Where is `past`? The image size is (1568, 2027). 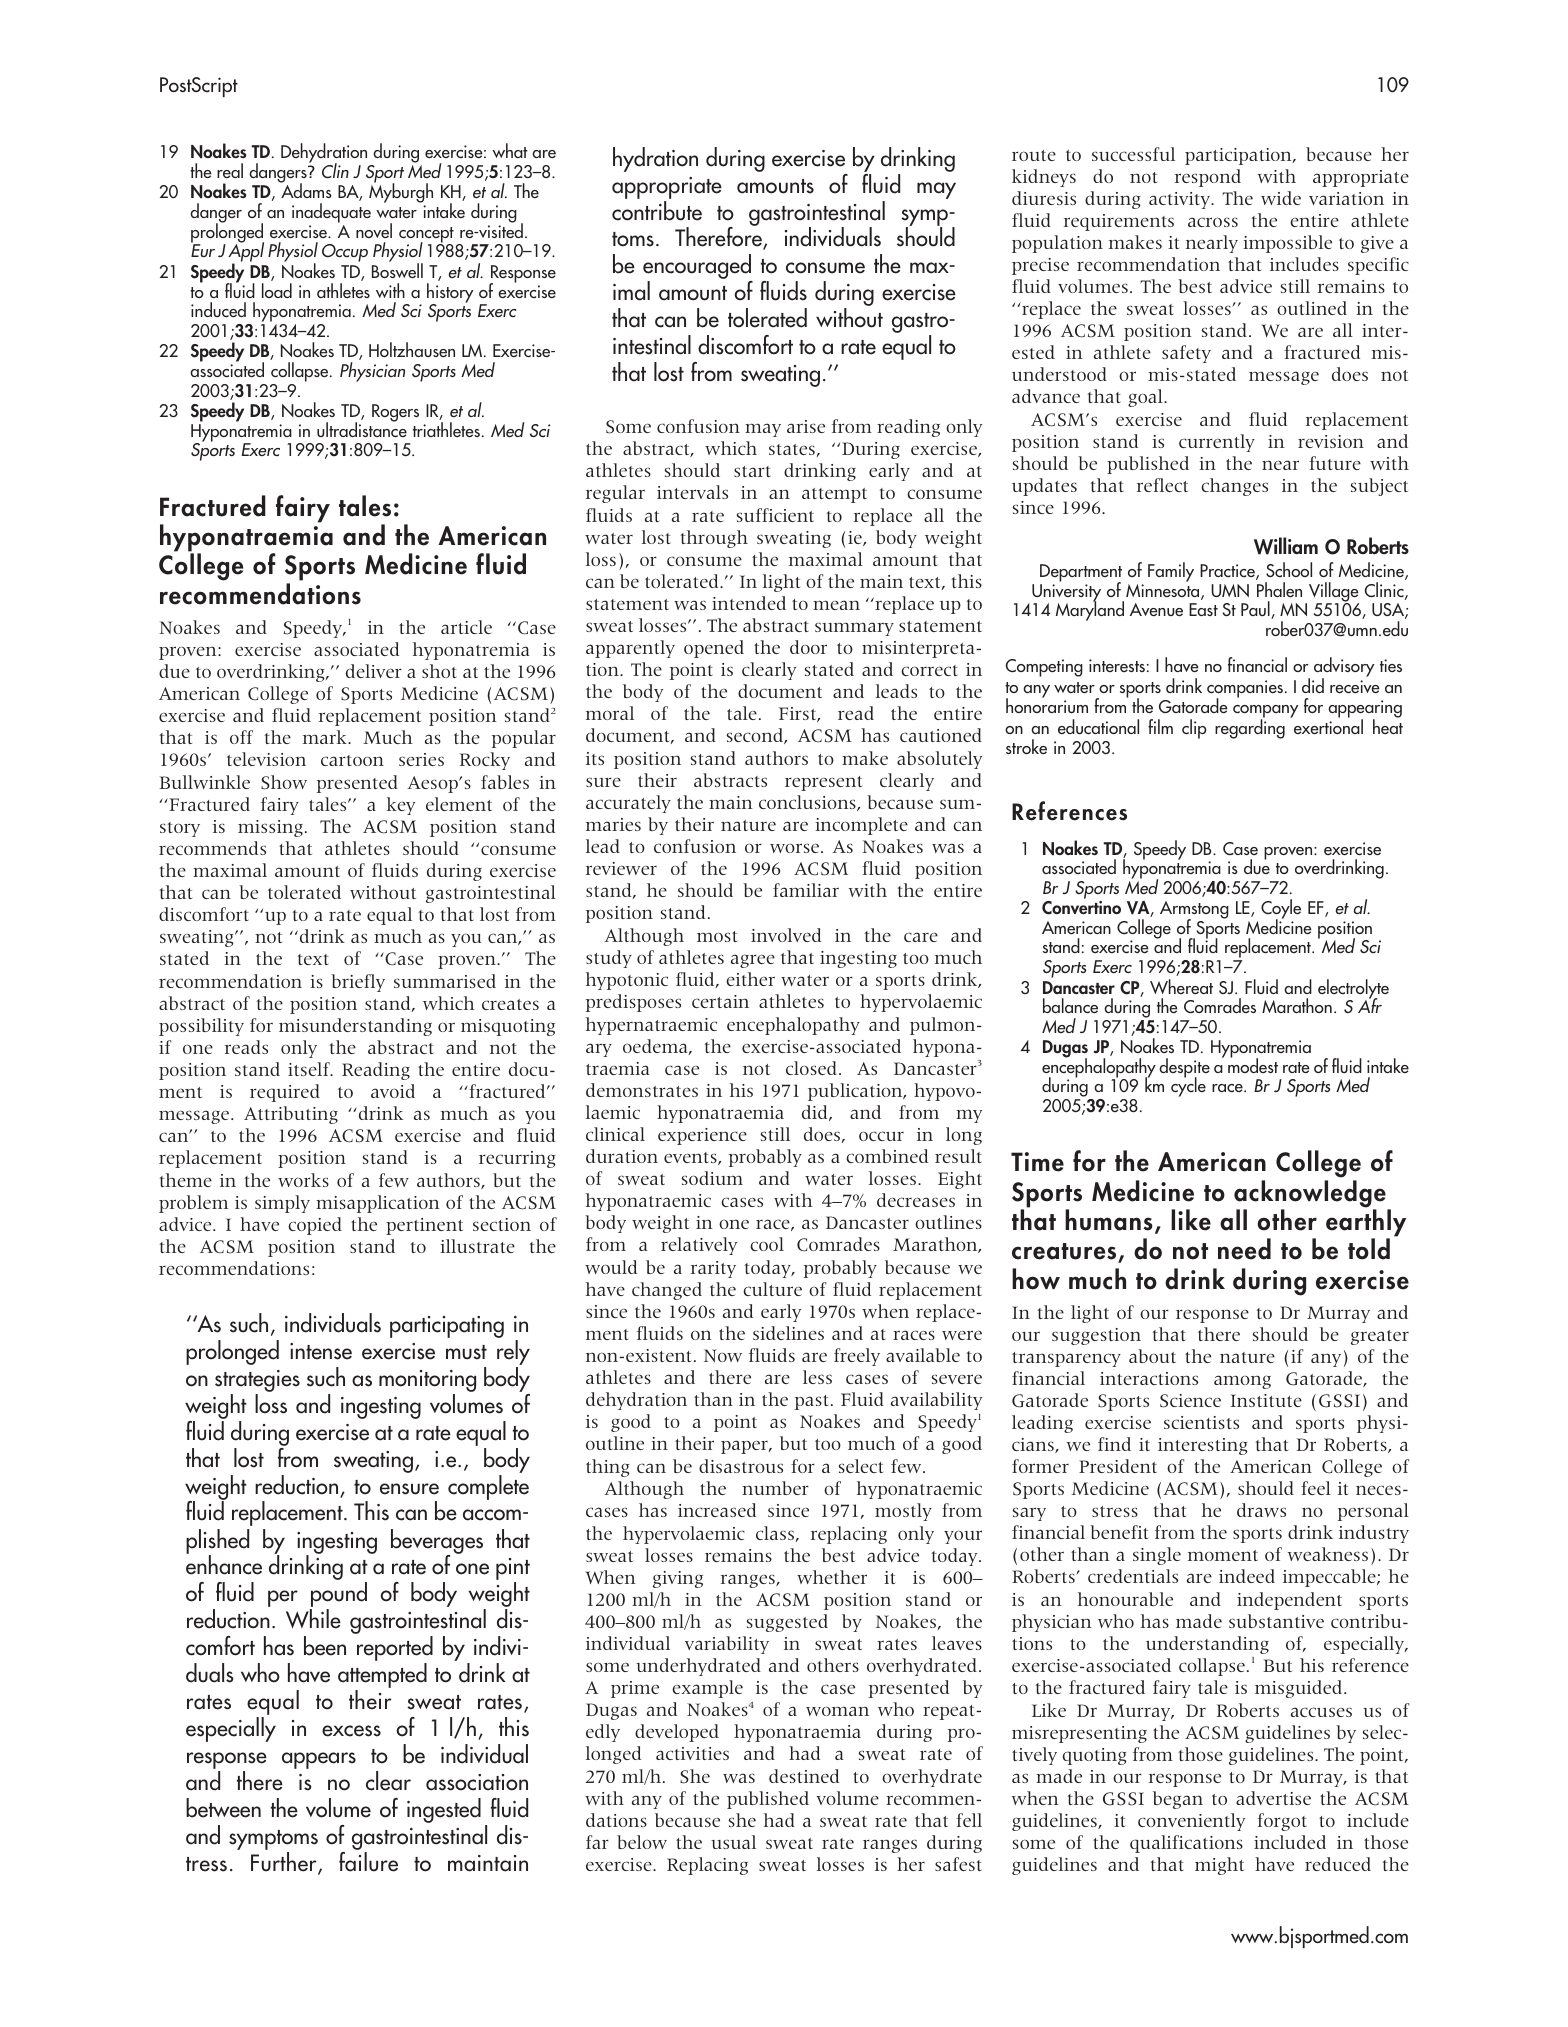
past is located at coordinates (811, 1402).
